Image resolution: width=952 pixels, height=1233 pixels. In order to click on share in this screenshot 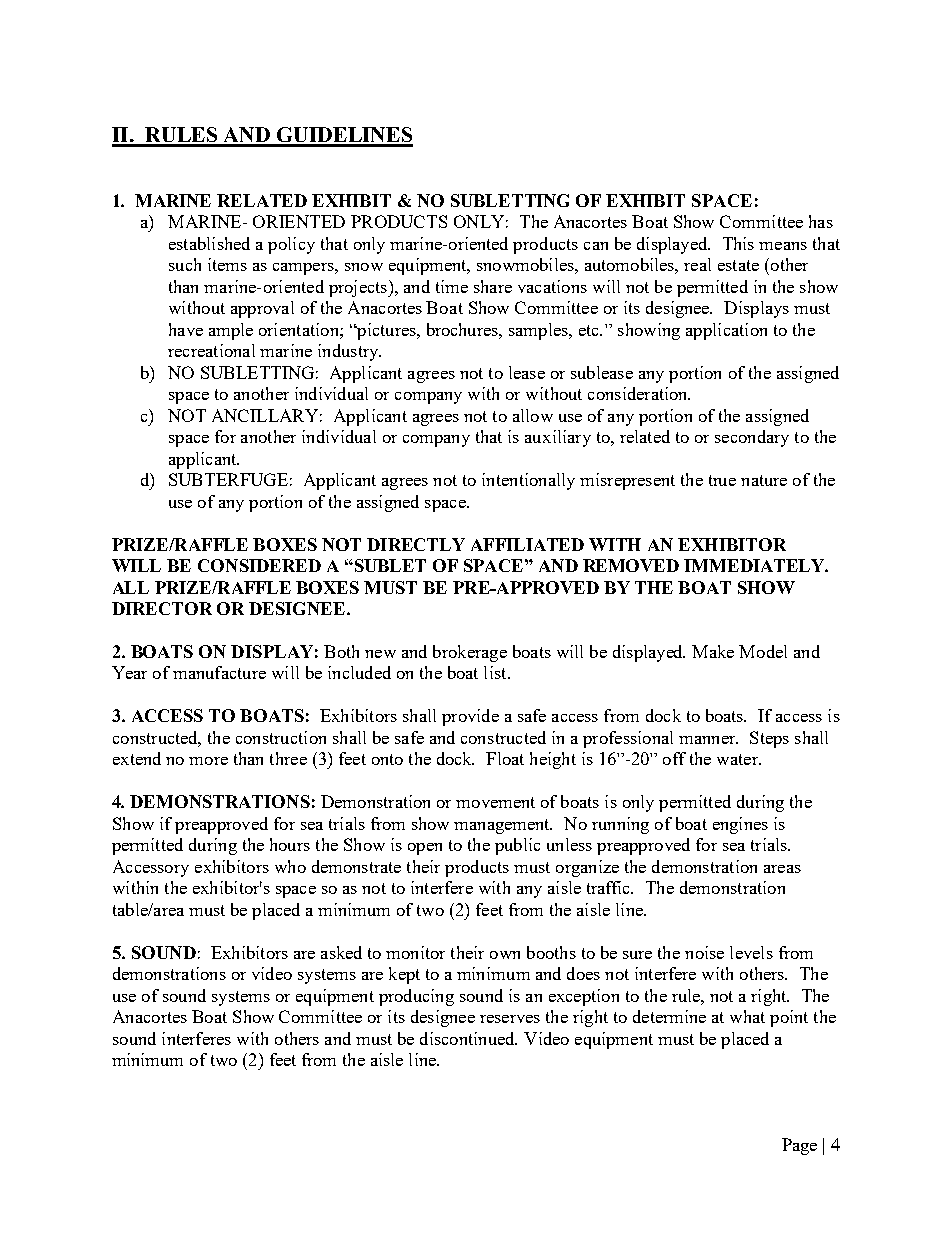, I will do `click(493, 286)`.
